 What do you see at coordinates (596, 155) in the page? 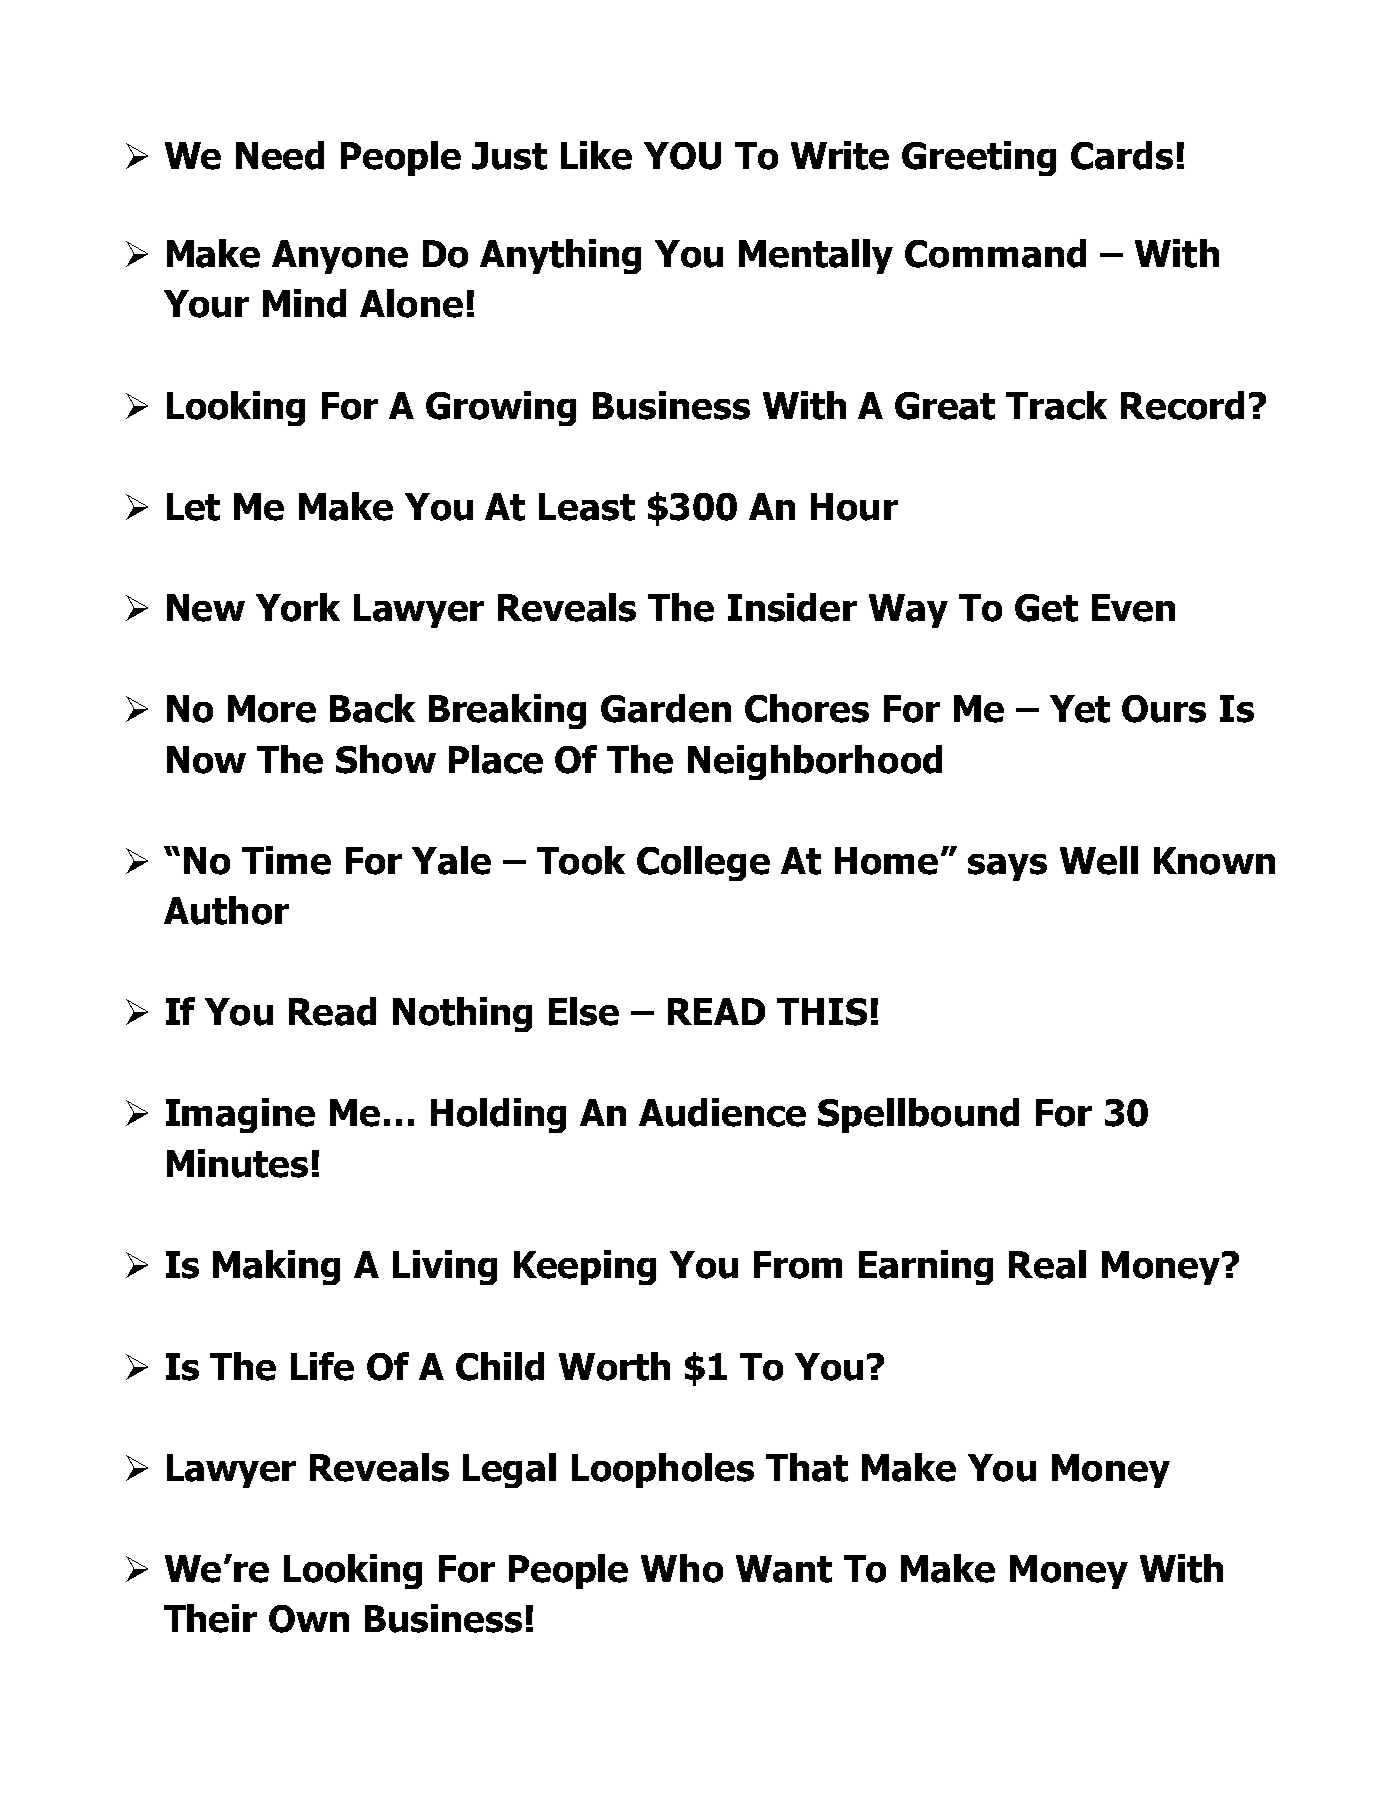
I see `Like` at bounding box center [596, 155].
